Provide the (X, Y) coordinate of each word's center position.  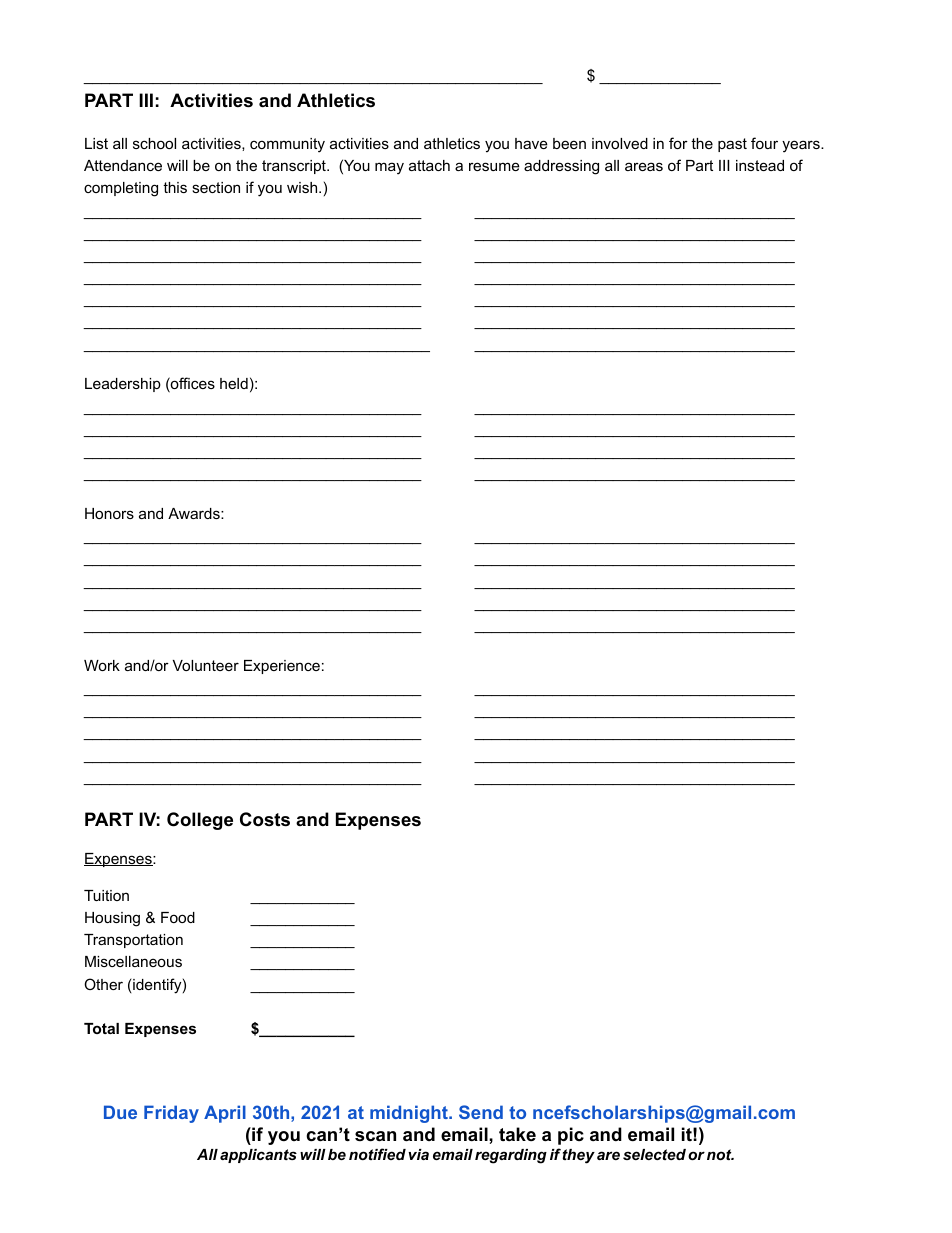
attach (429, 165)
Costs (265, 819)
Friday (171, 1114)
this (175, 187)
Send (481, 1112)
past (732, 145)
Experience (282, 667)
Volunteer (206, 665)
